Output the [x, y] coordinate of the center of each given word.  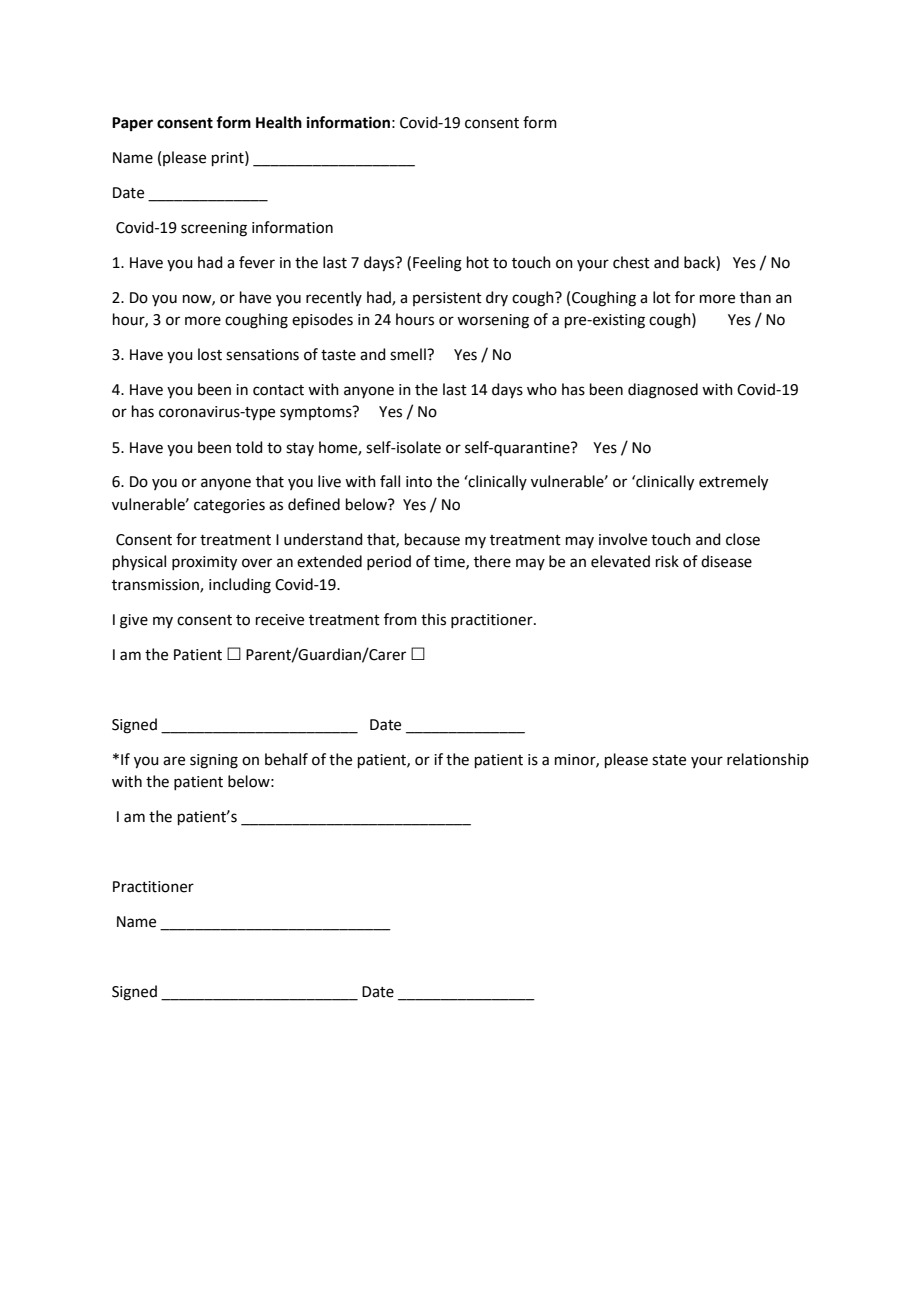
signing [214, 761]
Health [279, 122]
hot [478, 262]
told [249, 447]
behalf [286, 759]
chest [631, 262]
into [419, 482]
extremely [733, 483]
